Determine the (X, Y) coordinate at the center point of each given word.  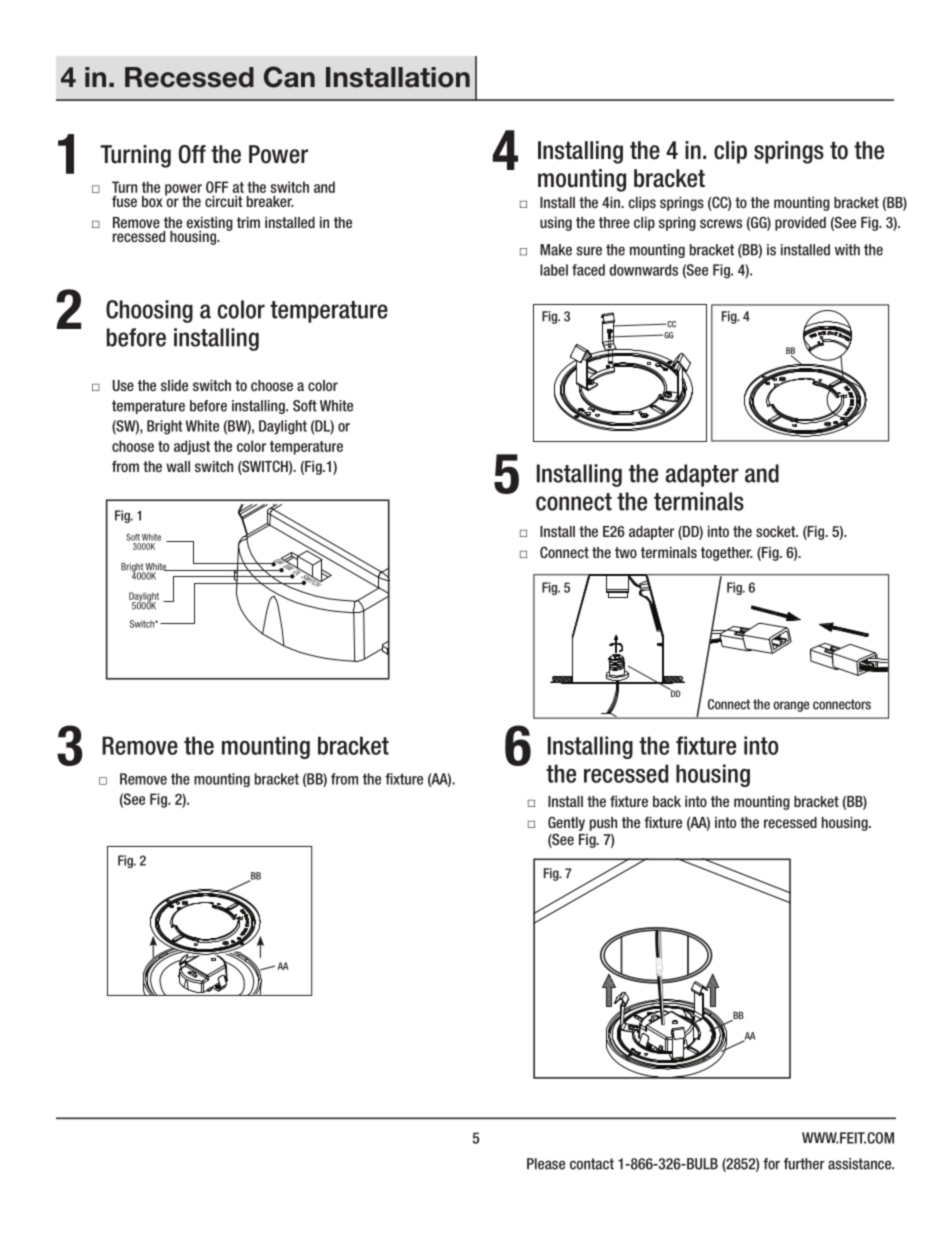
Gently (566, 823)
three (614, 222)
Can (289, 77)
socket (777, 531)
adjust (192, 447)
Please (546, 1164)
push (603, 824)
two (626, 552)
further (804, 1164)
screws (721, 223)
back (667, 801)
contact (592, 1164)
